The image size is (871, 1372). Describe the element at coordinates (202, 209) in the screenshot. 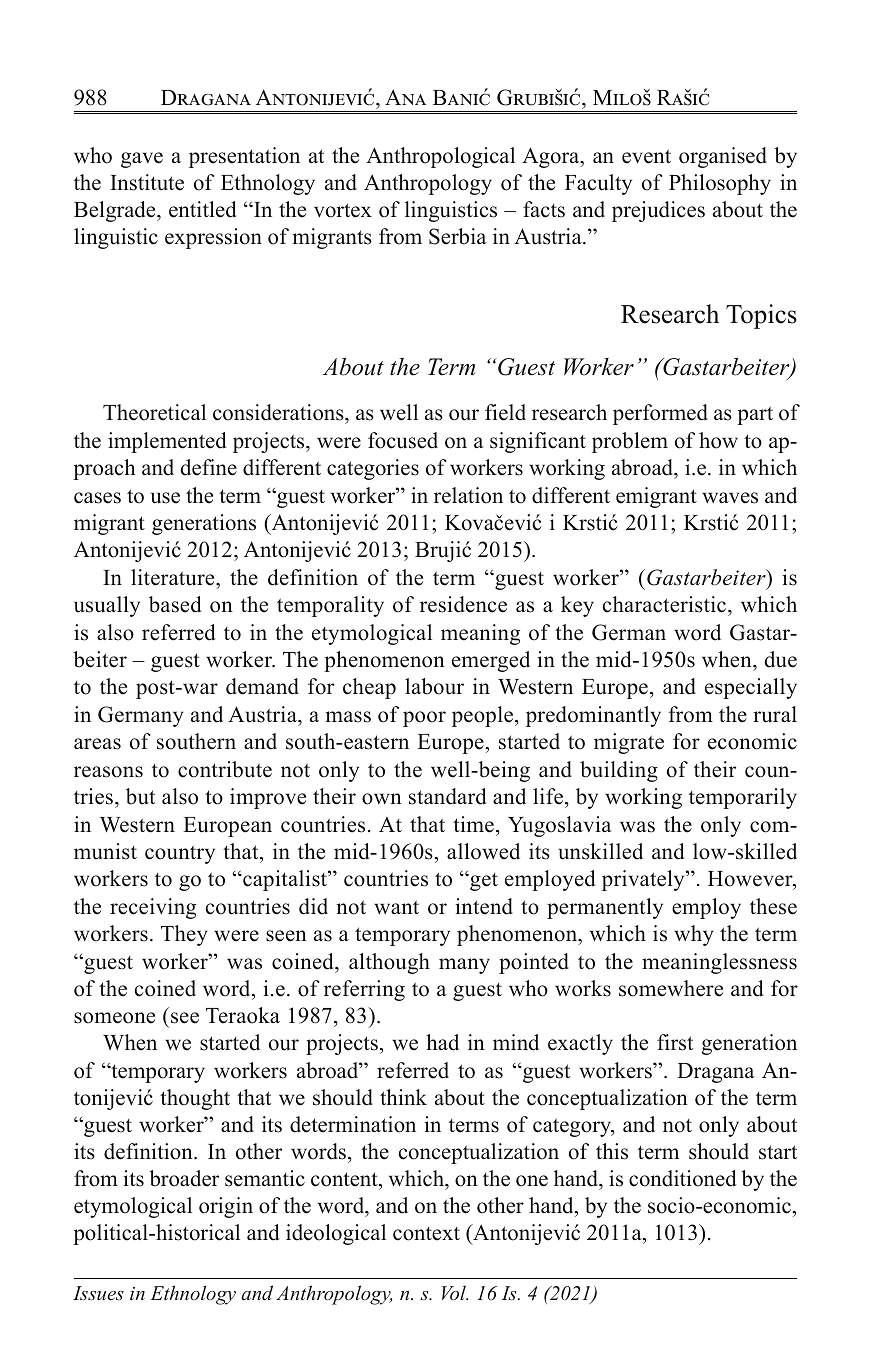

I see `entitled` at that location.
